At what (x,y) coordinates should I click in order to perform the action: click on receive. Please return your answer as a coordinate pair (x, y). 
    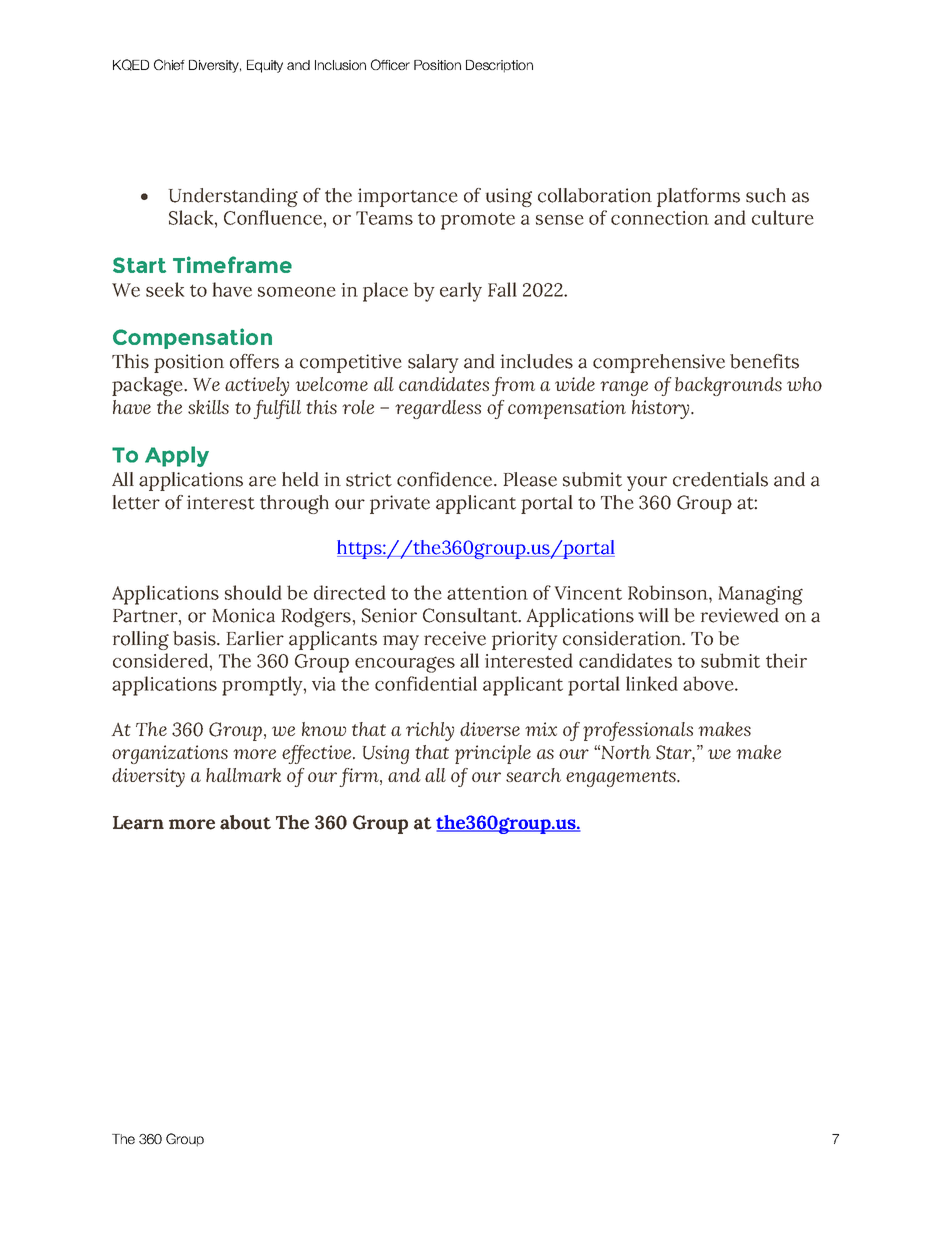
    Looking at the image, I should click on (455, 638).
